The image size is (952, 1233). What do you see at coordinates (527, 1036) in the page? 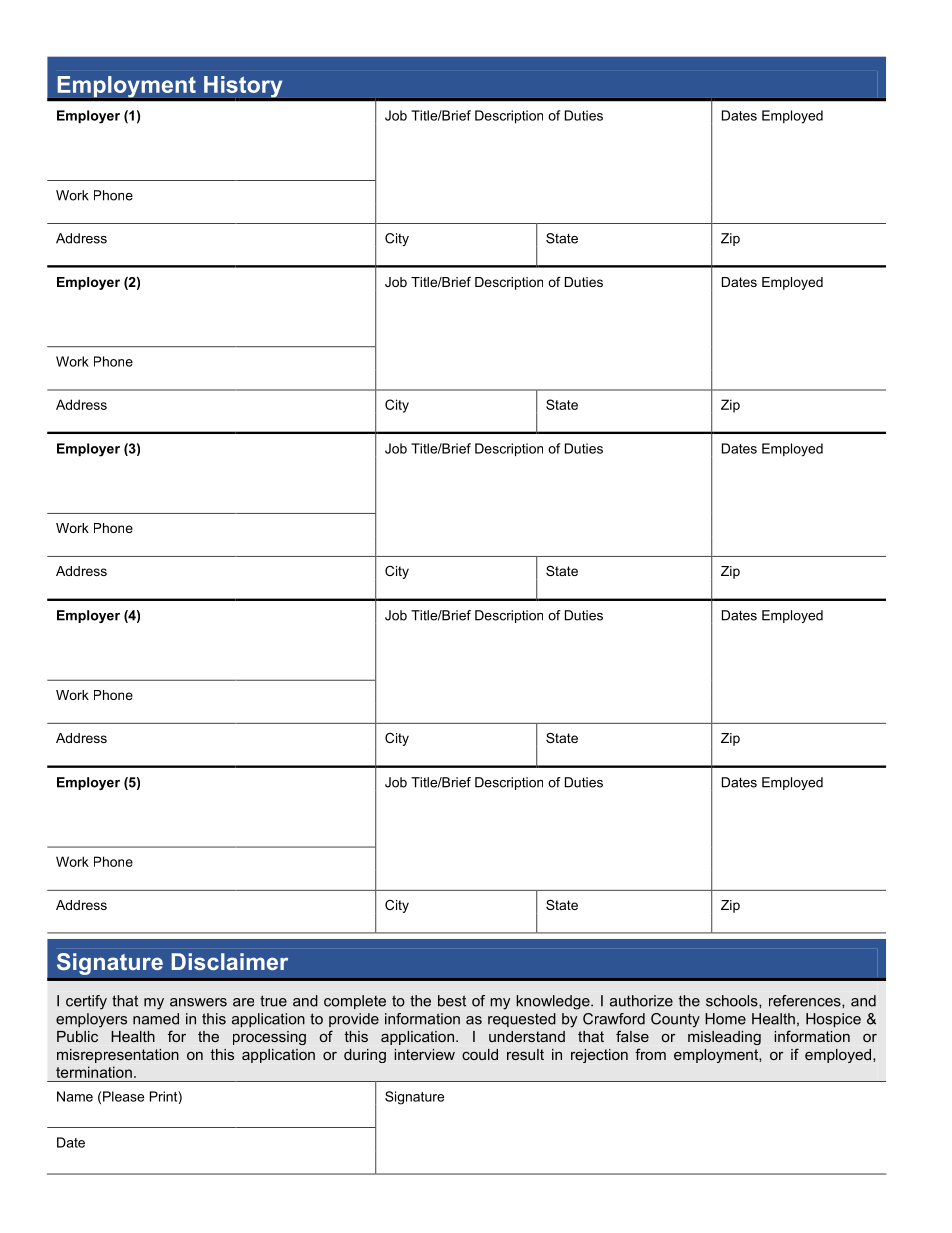
I see `understand` at bounding box center [527, 1036].
